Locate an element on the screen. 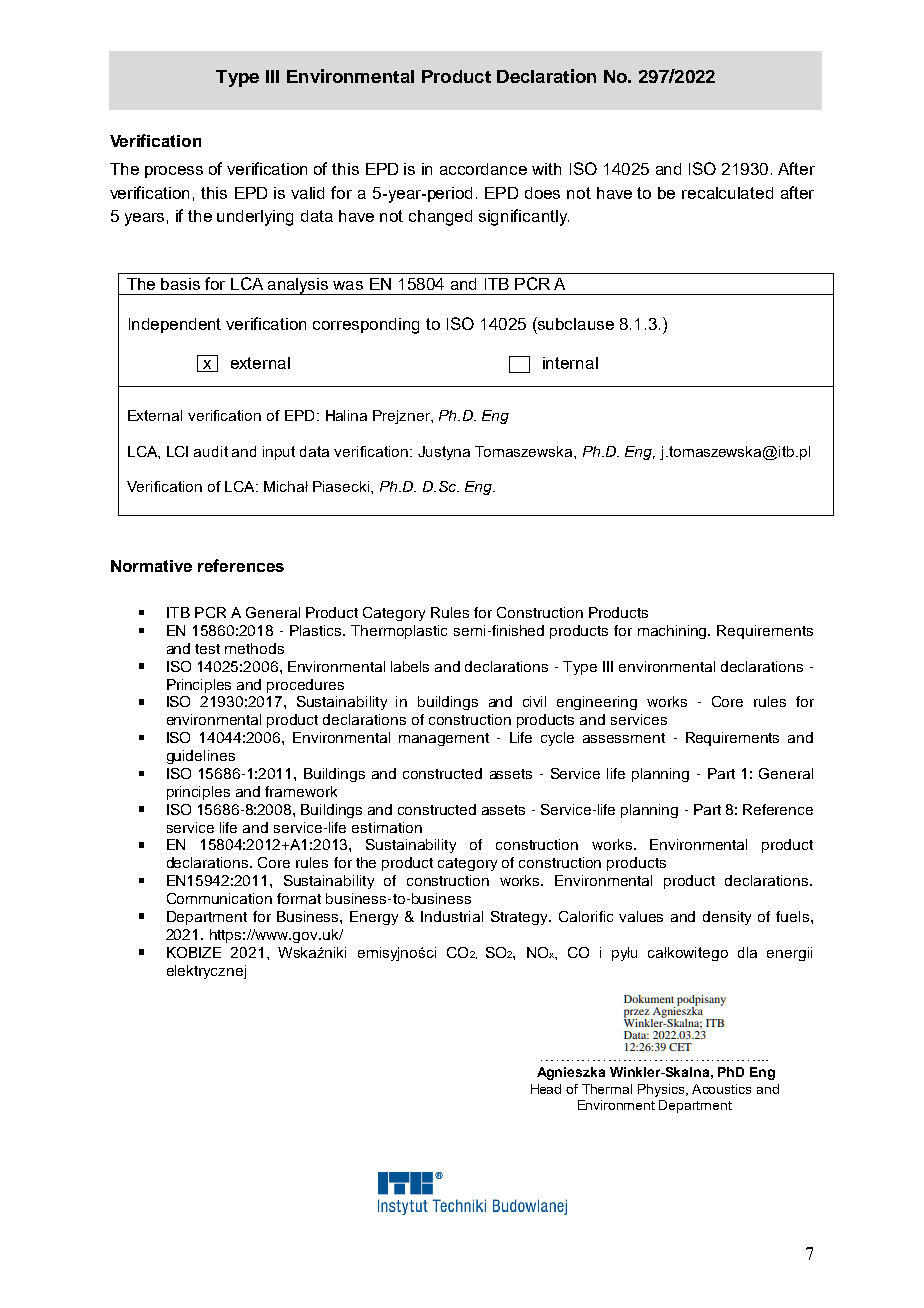 This screenshot has width=924, height=1308. underlying is located at coordinates (255, 218).
